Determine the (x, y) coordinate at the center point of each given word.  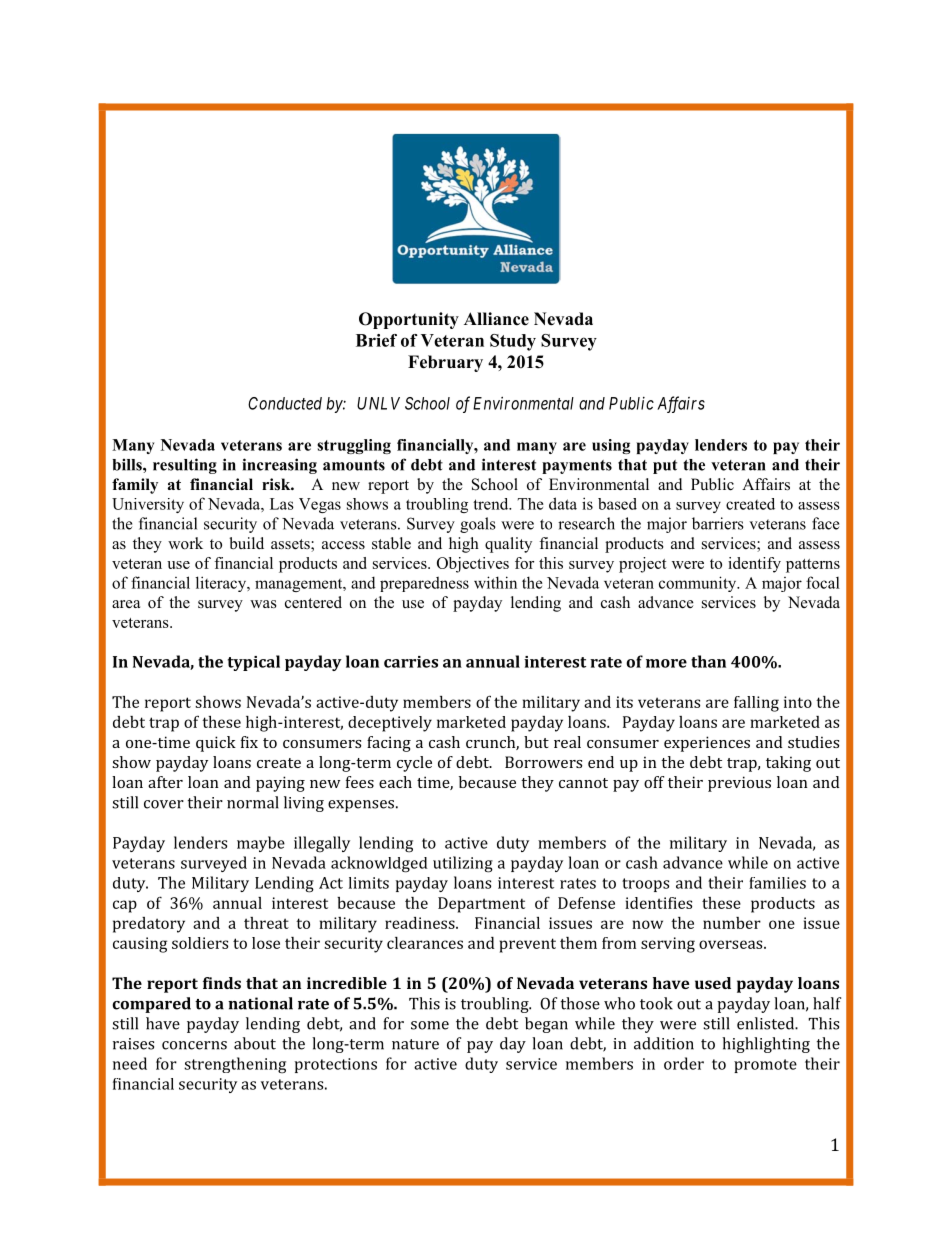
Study (513, 342)
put (665, 467)
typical (254, 663)
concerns (194, 1045)
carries (411, 662)
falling (756, 704)
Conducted (285, 403)
